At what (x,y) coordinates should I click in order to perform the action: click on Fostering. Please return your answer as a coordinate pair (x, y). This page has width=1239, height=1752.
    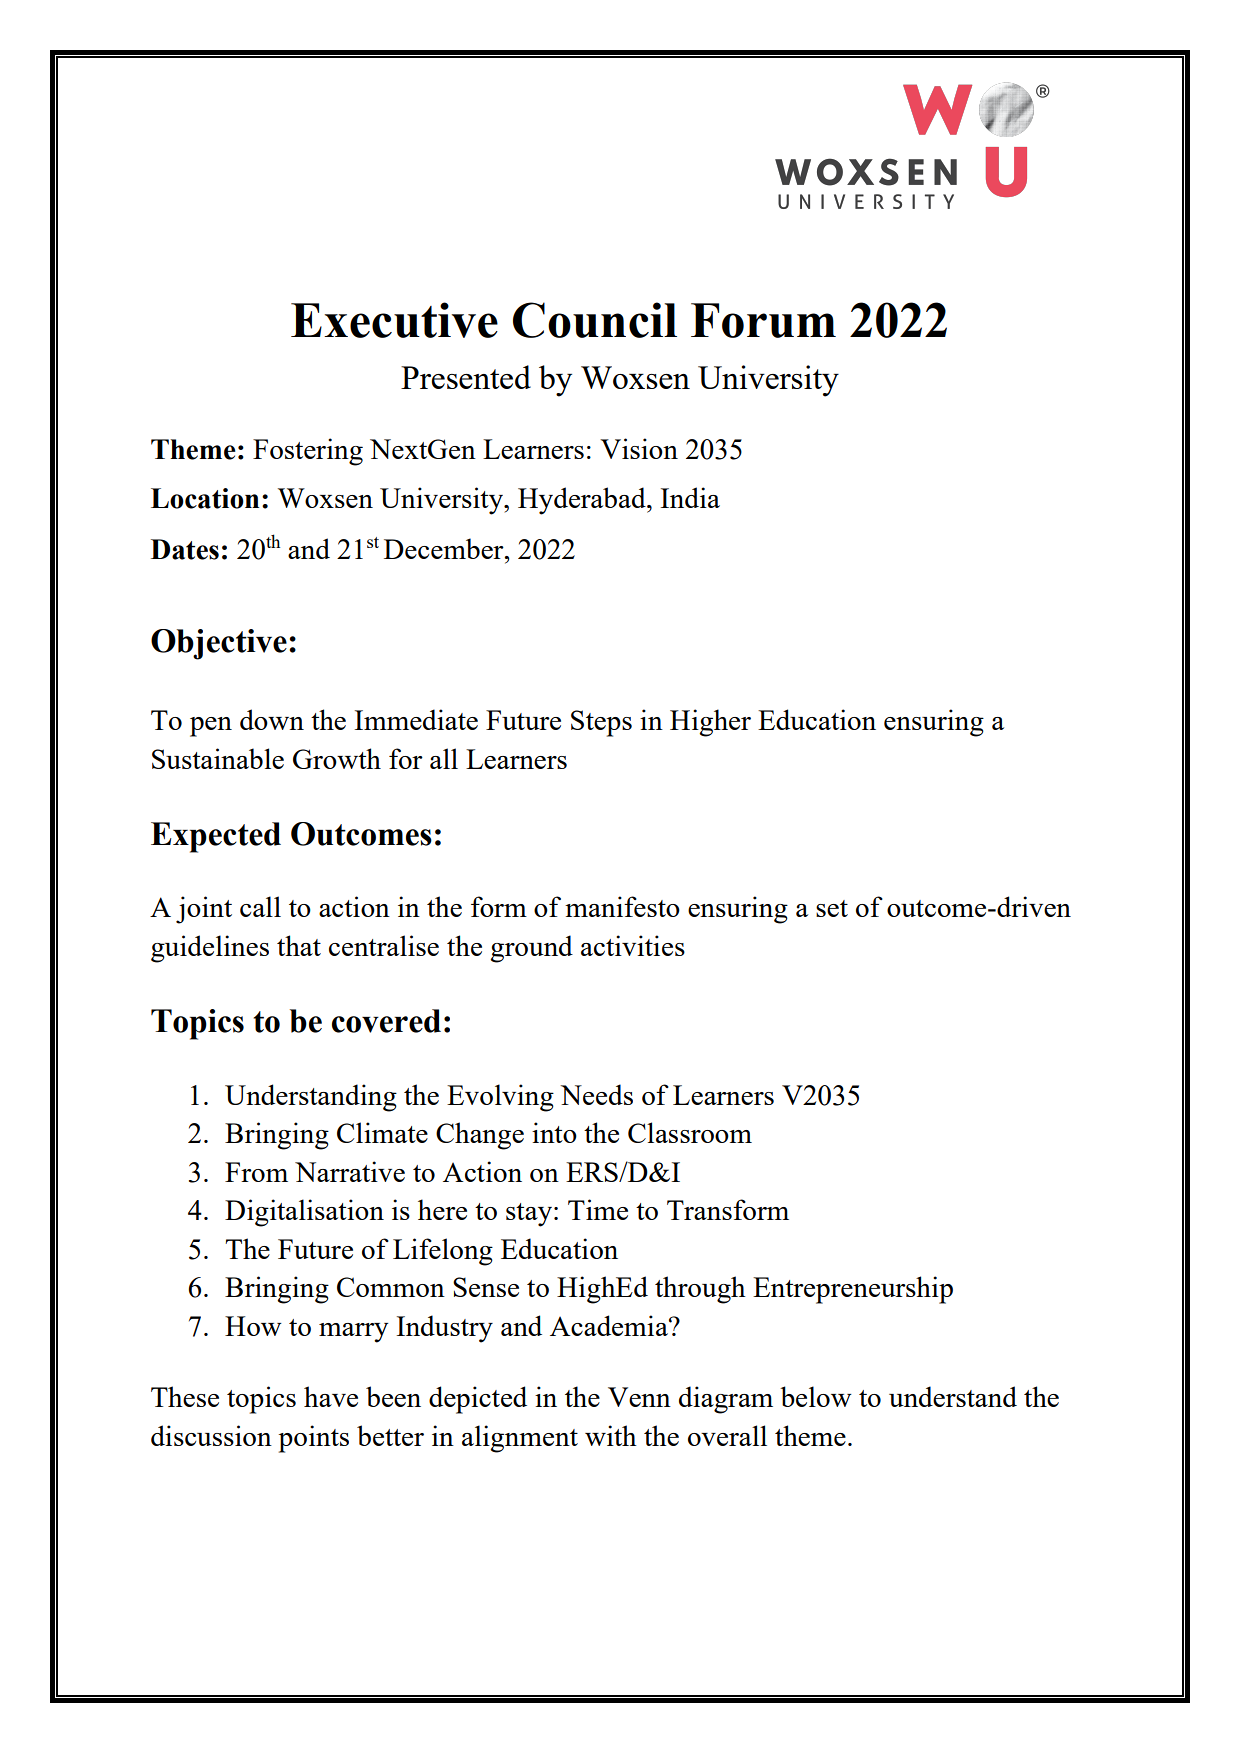
    Looking at the image, I should click on (308, 452).
